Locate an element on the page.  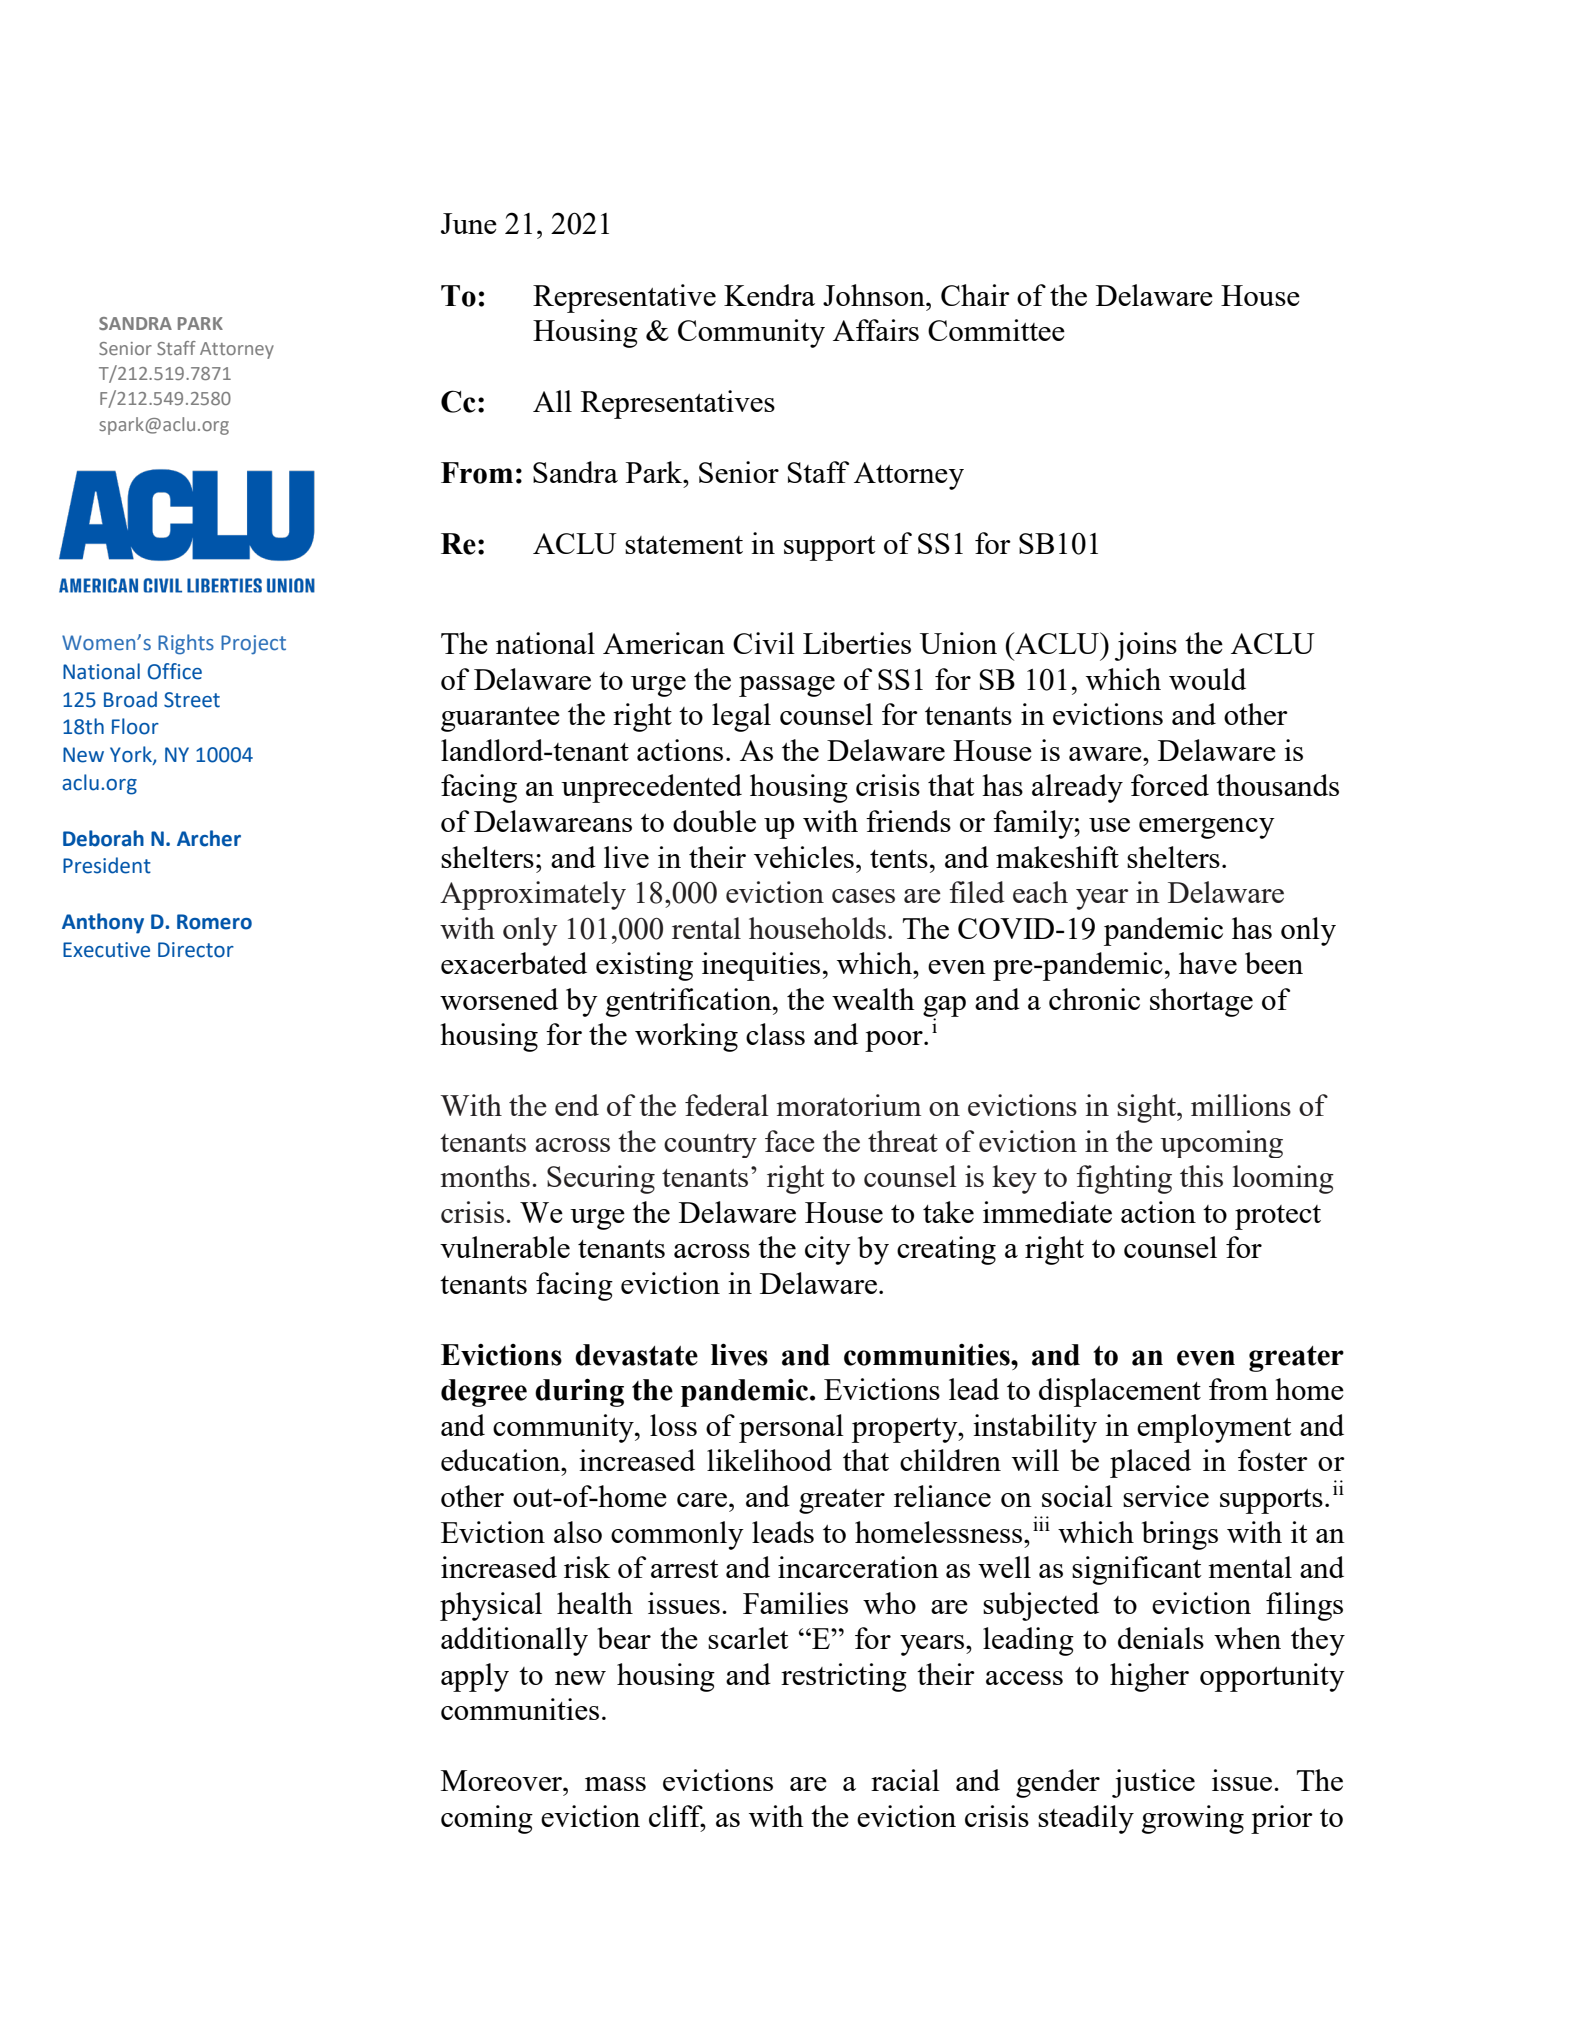
unprecedented is located at coordinates (651, 788).
